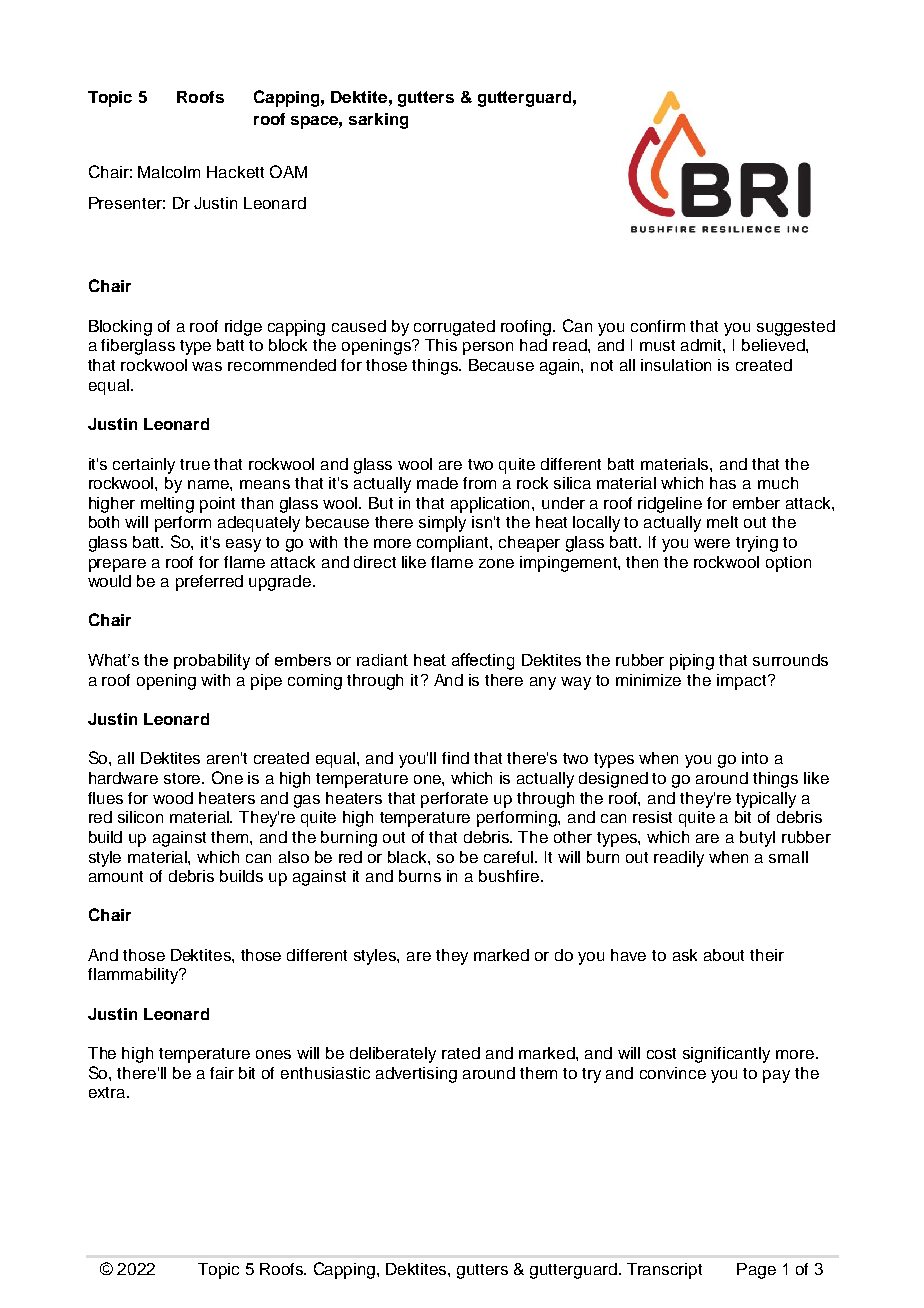 This image has width=924, height=1308. Describe the element at coordinates (712, 543) in the image. I see `were` at that location.
